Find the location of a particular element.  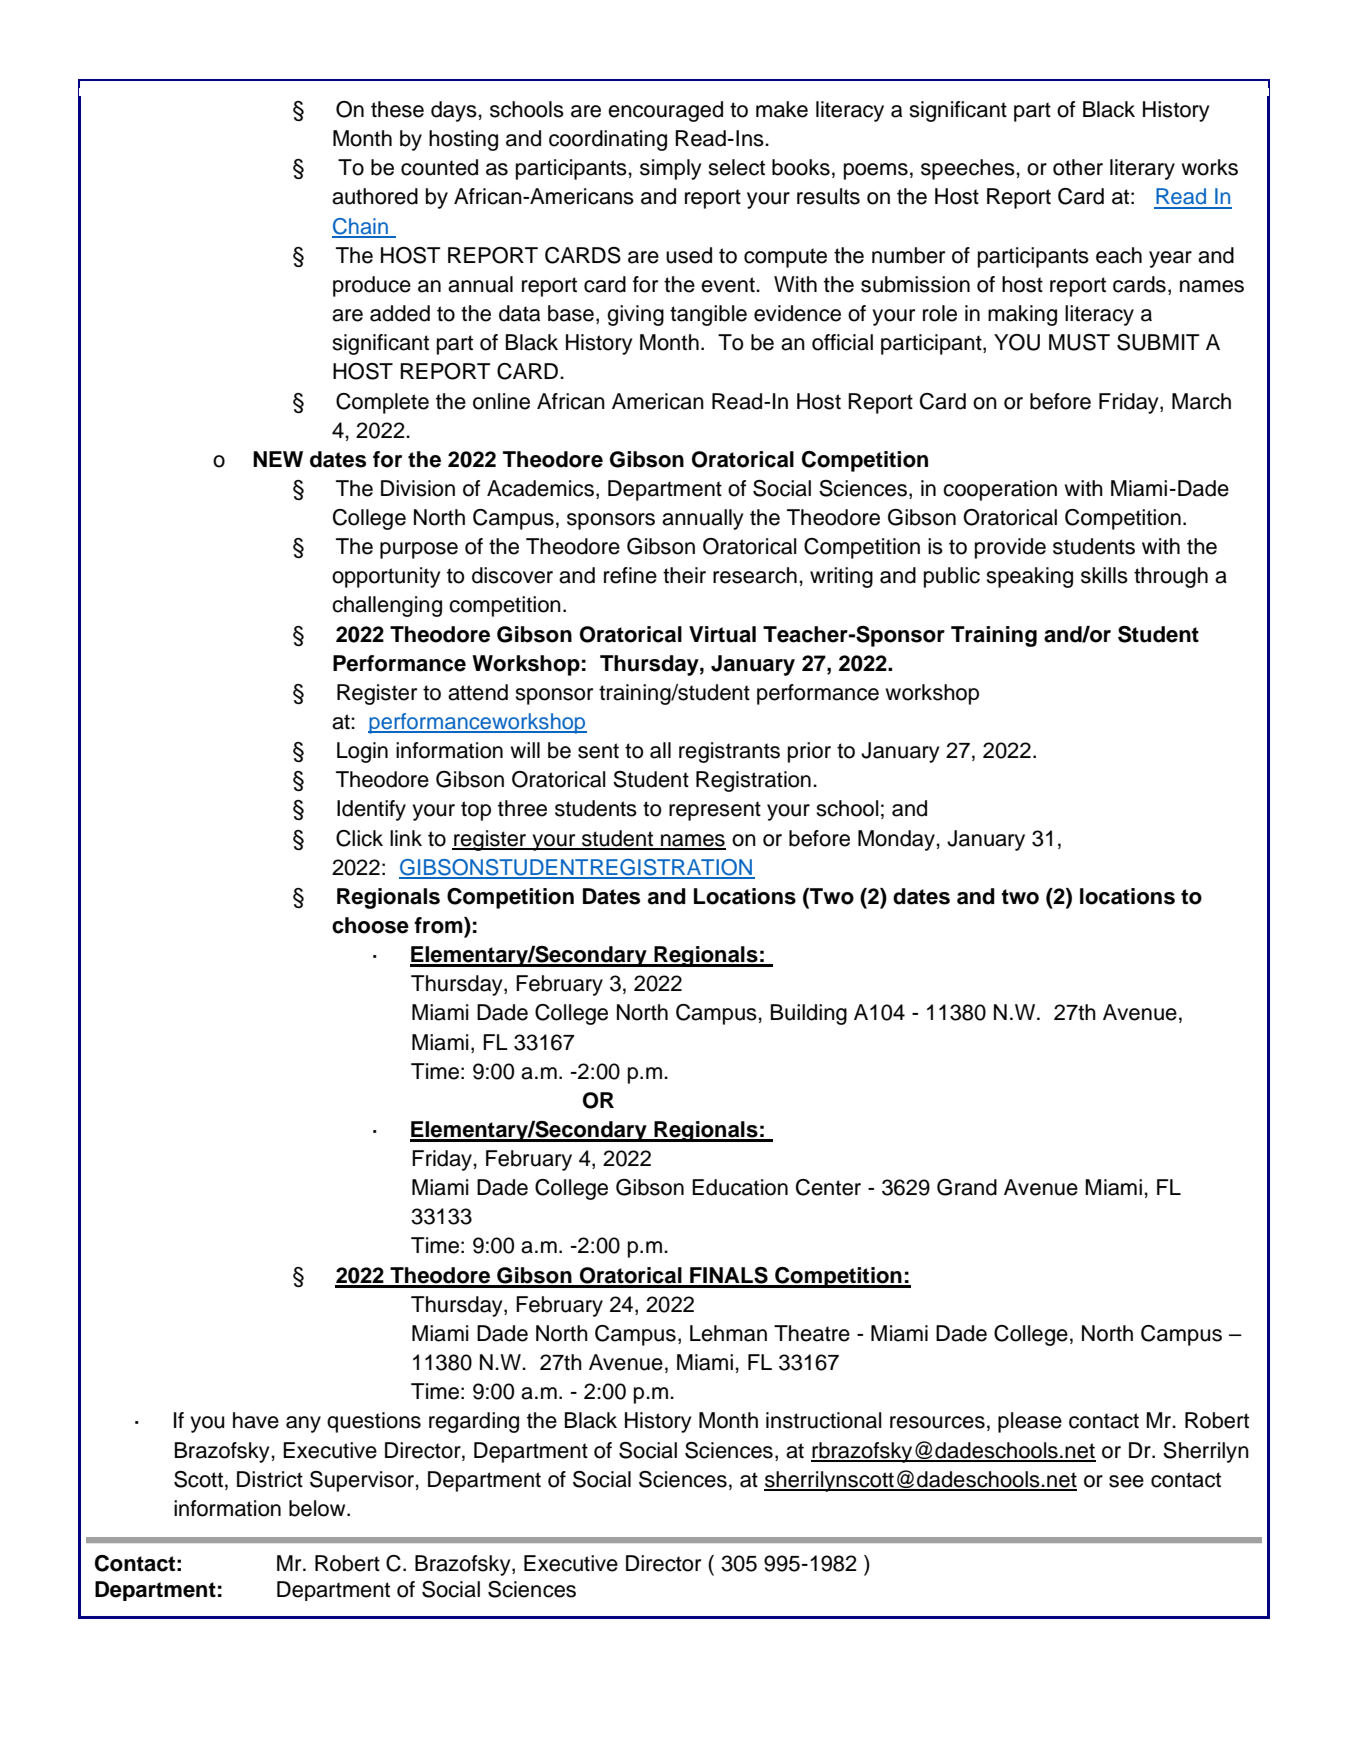

other is located at coordinates (1078, 167).
